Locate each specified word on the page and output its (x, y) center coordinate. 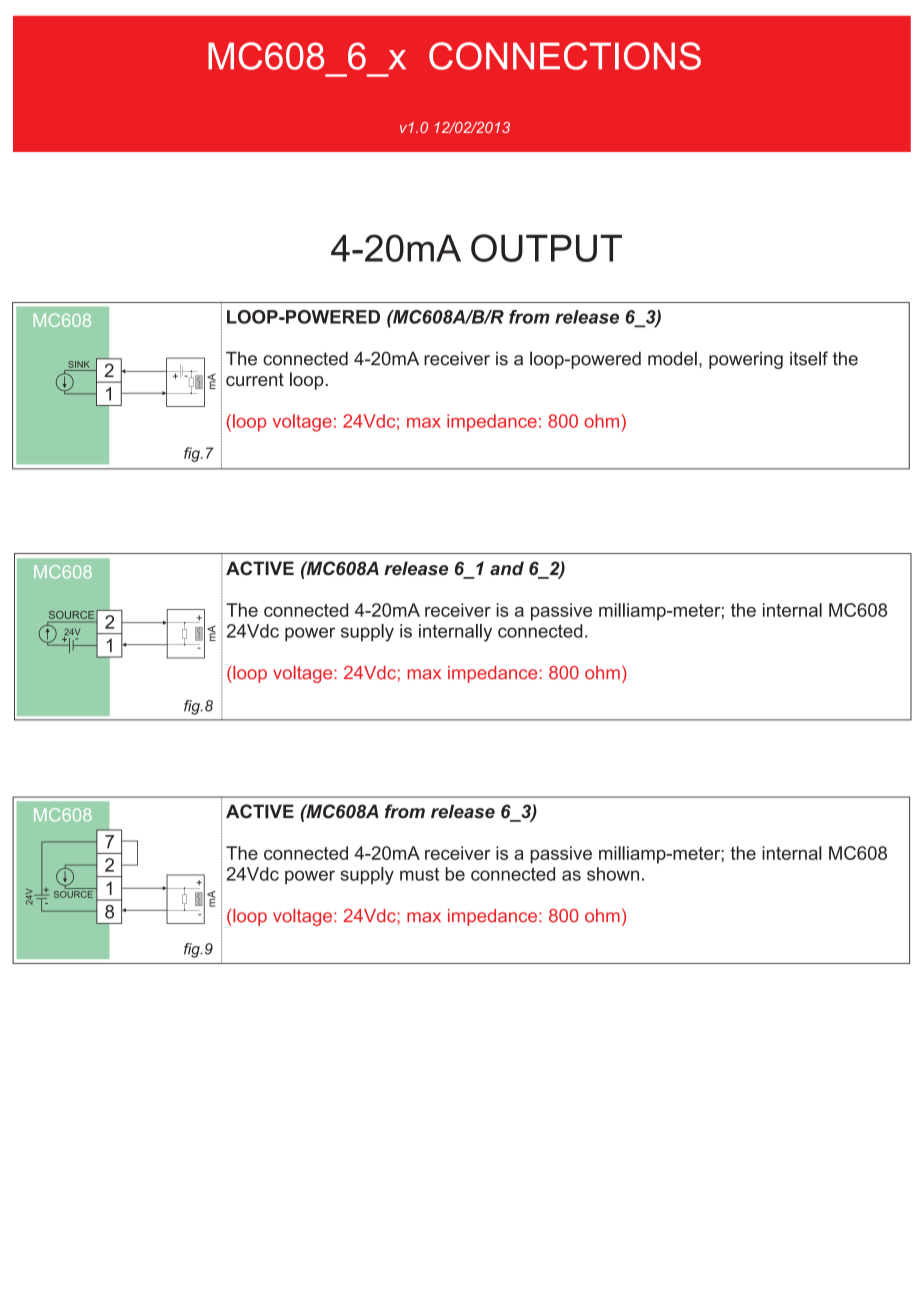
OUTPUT (546, 248)
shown (613, 874)
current (255, 379)
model (672, 358)
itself (809, 358)
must (419, 874)
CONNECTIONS (565, 56)
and (507, 568)
